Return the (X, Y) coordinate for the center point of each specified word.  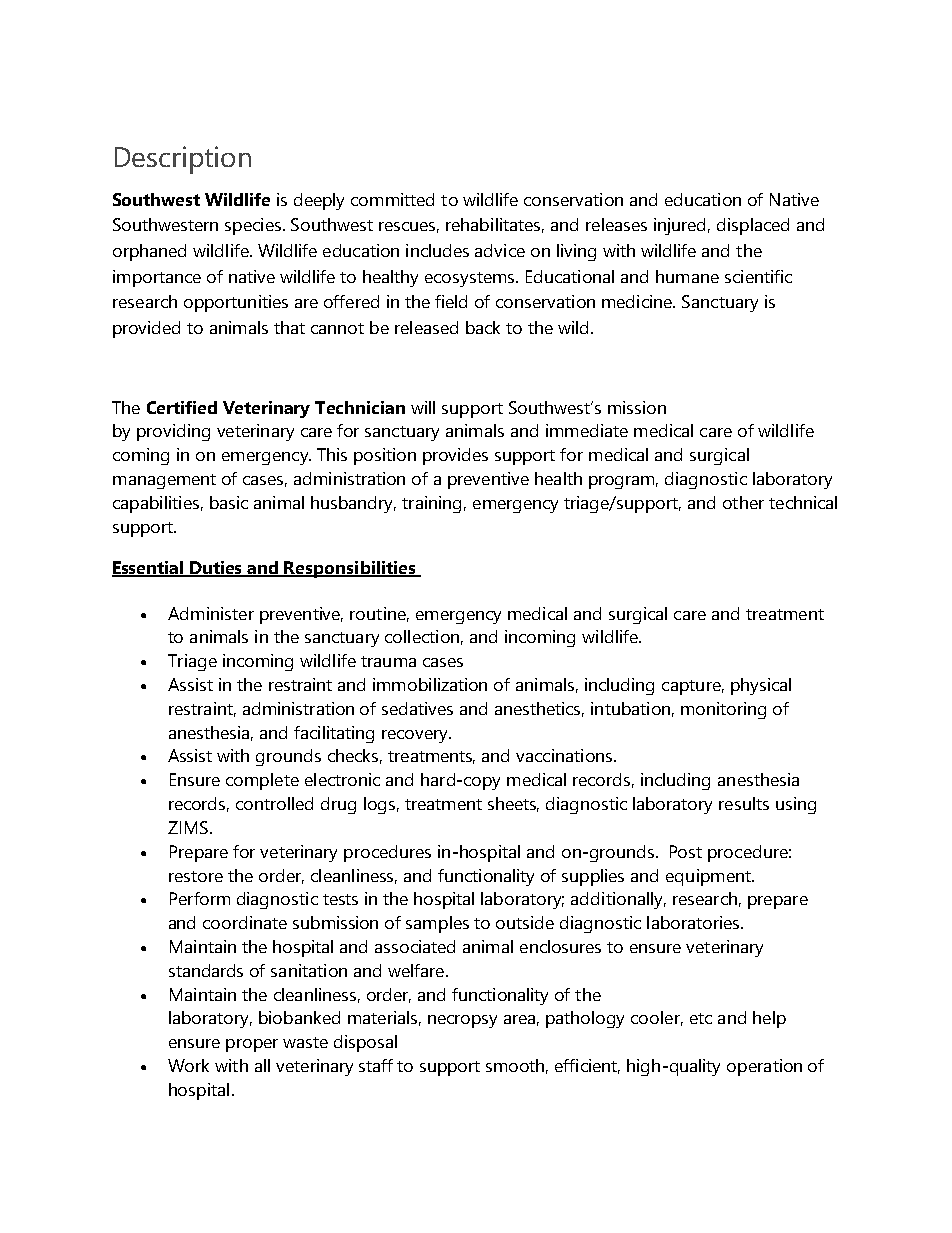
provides (455, 456)
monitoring (723, 710)
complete (262, 781)
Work (188, 1065)
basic (229, 502)
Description (183, 160)
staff (376, 1065)
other (743, 502)
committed (392, 199)
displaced (753, 226)
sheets (513, 804)
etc (701, 1018)
